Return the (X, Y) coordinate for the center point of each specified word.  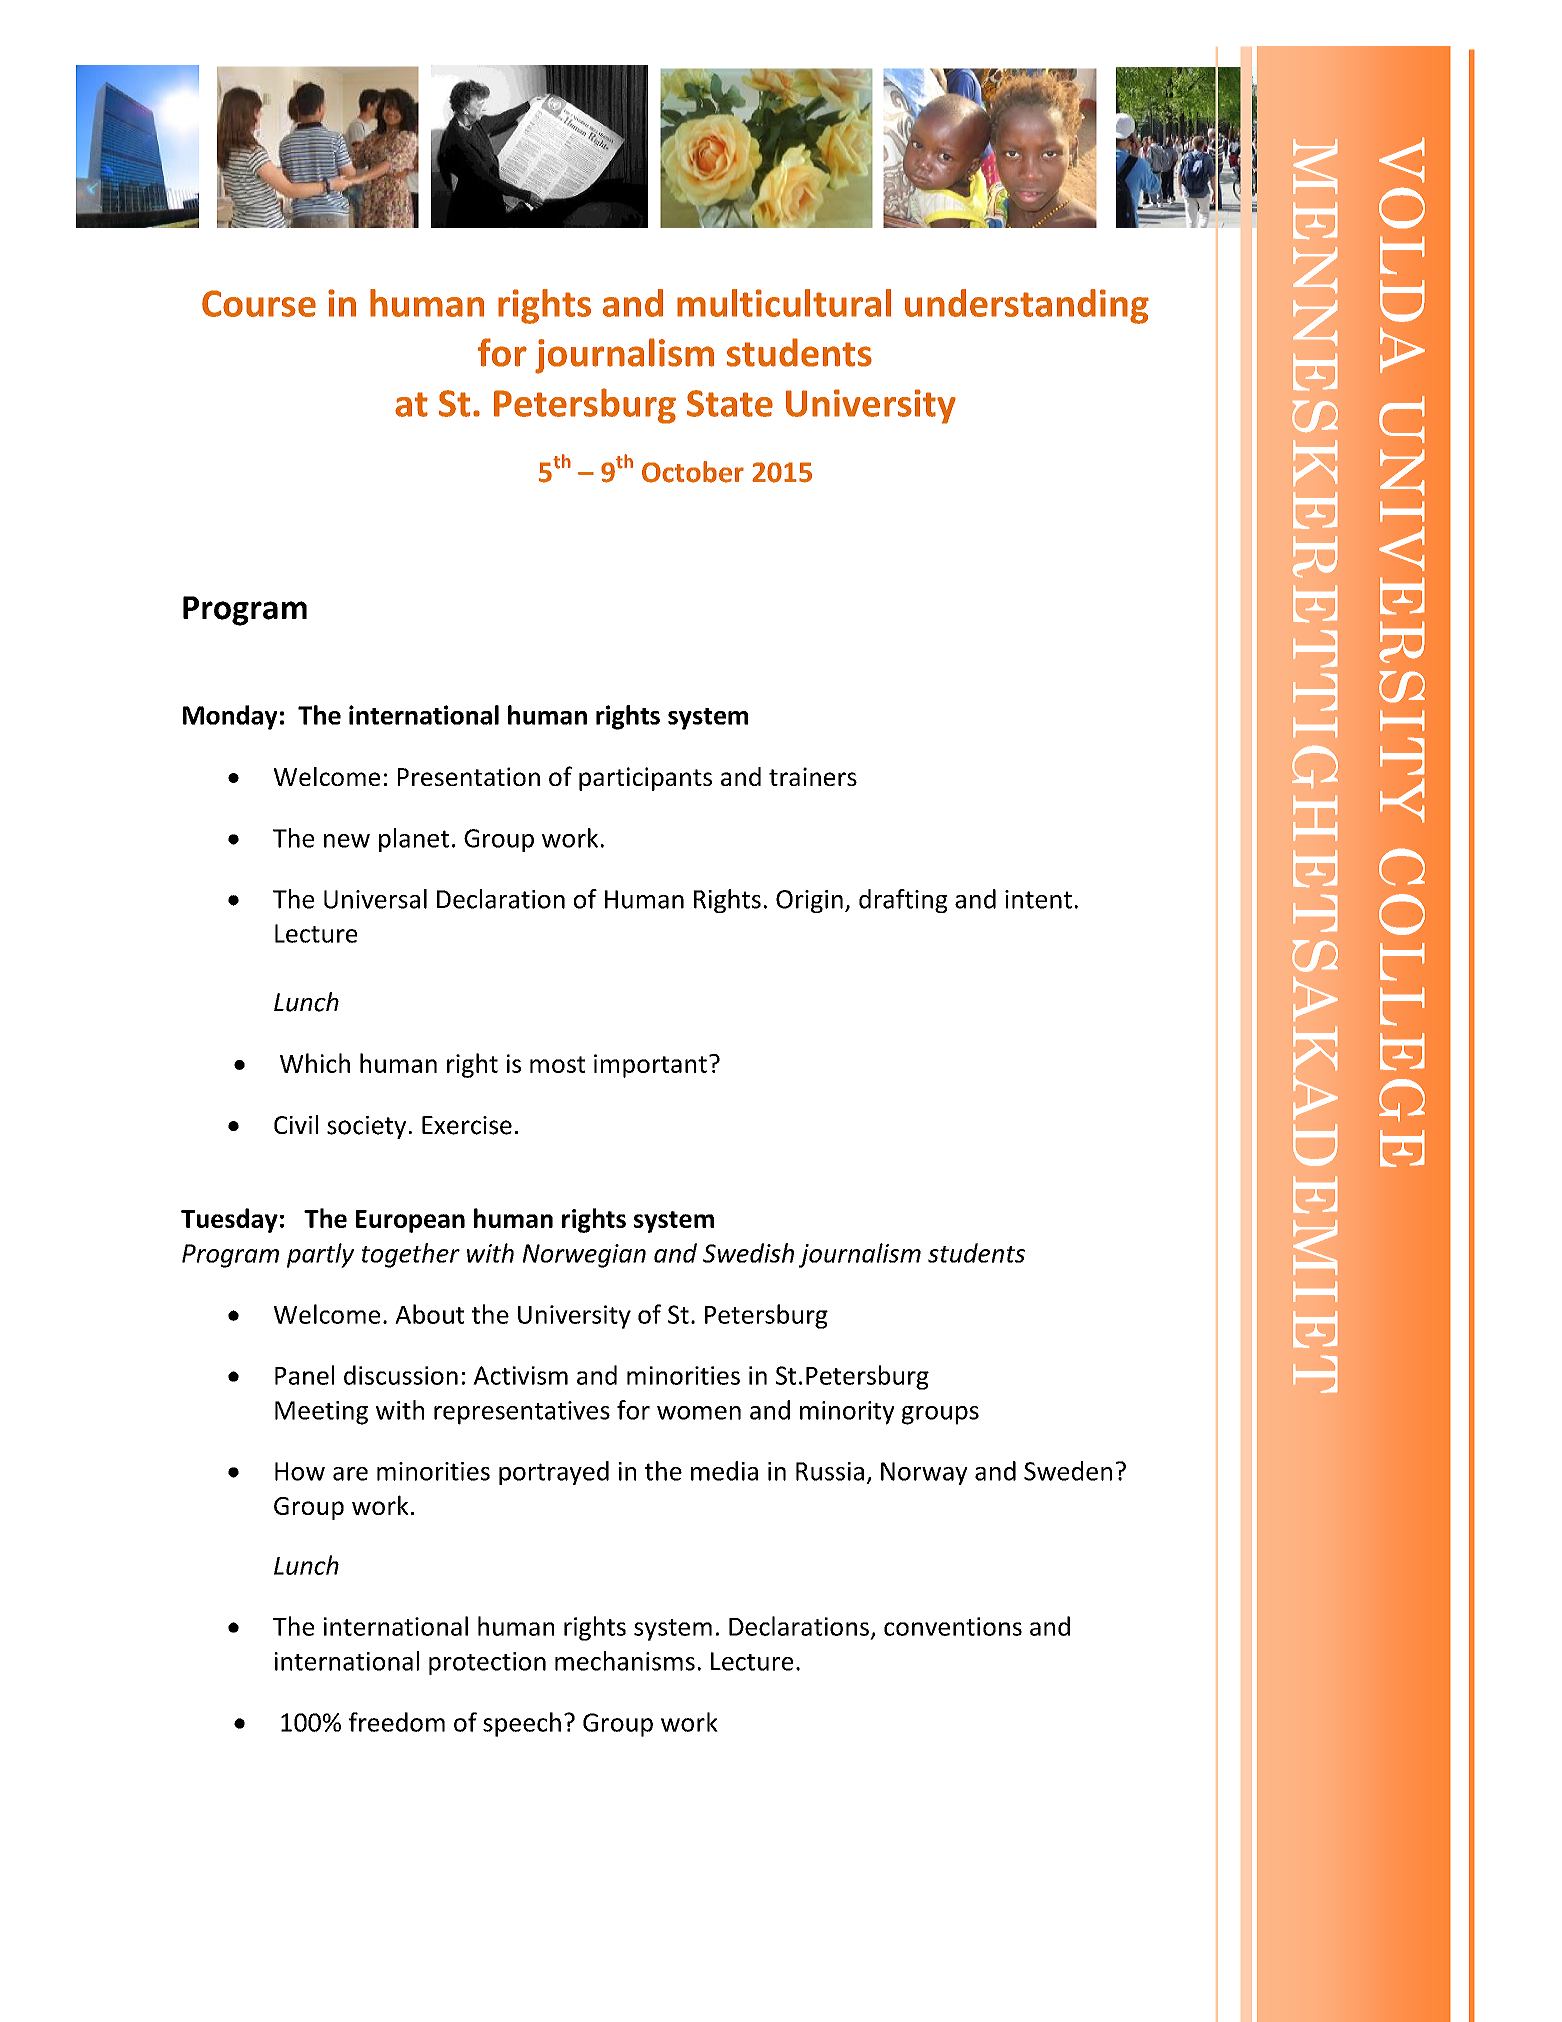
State (730, 403)
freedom (397, 1722)
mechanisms (625, 1661)
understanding (1027, 306)
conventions (953, 1626)
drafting (903, 901)
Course (259, 303)
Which (315, 1063)
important (650, 1066)
